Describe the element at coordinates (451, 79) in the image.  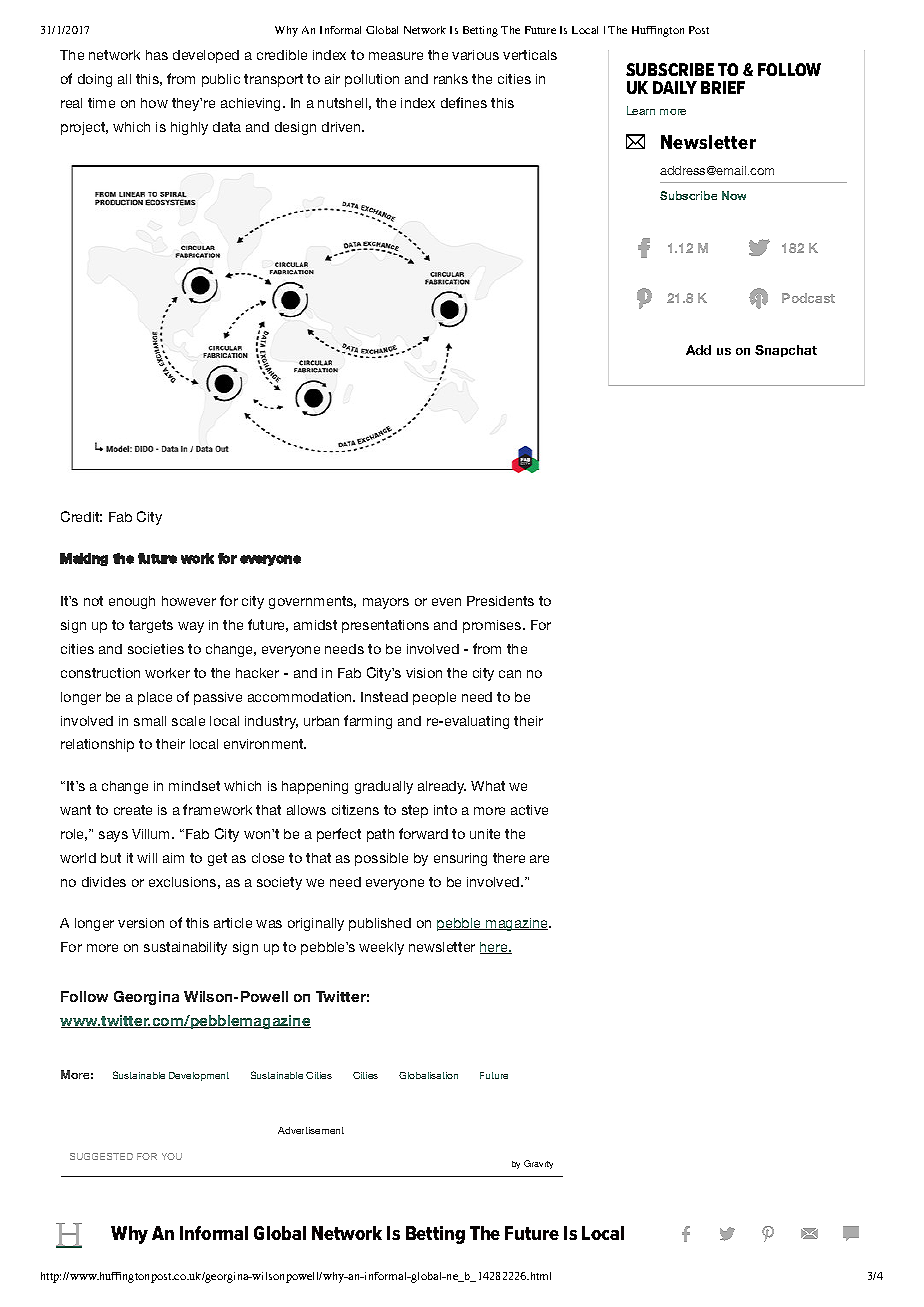
I see `ranks` at that location.
